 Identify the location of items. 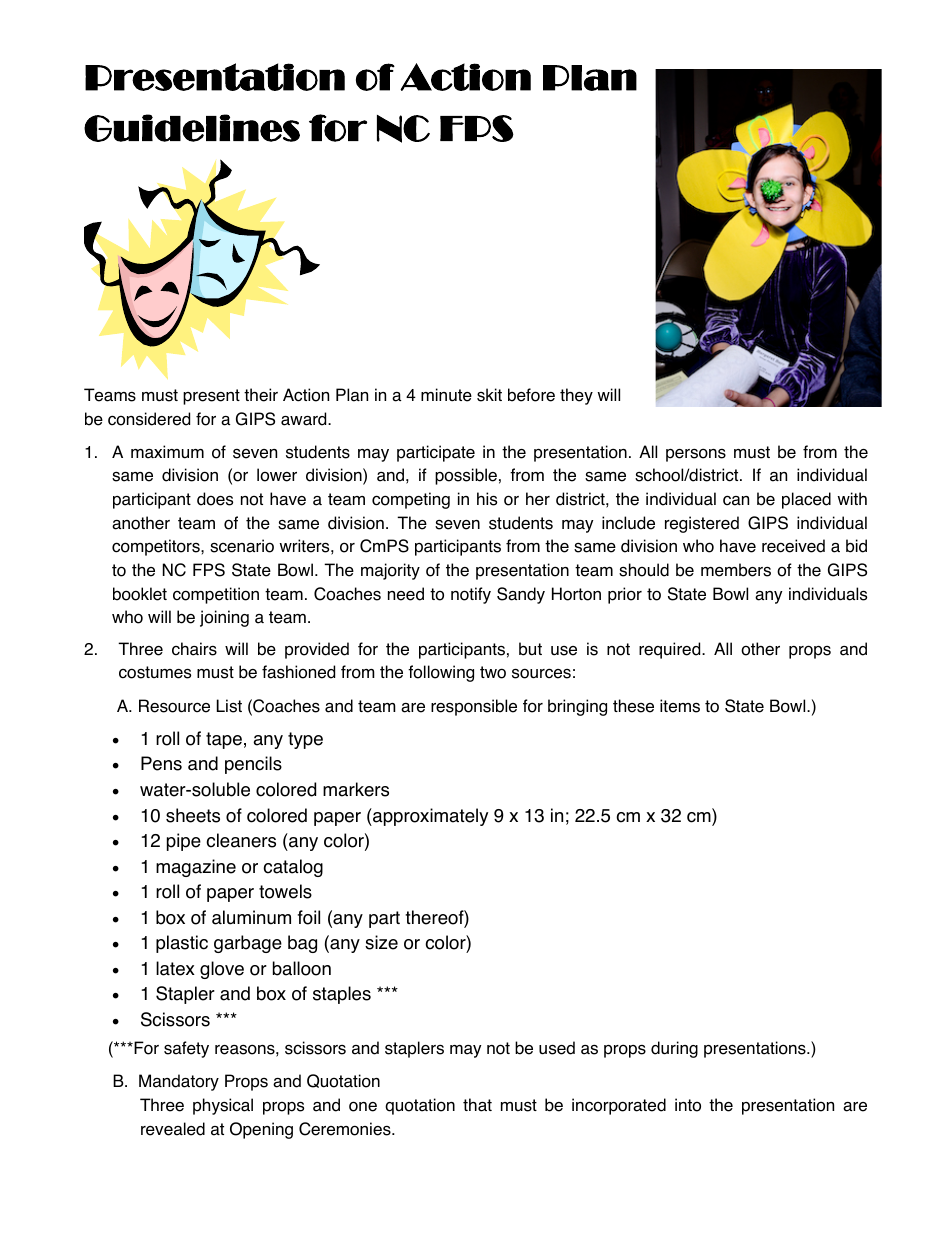
(680, 706).
